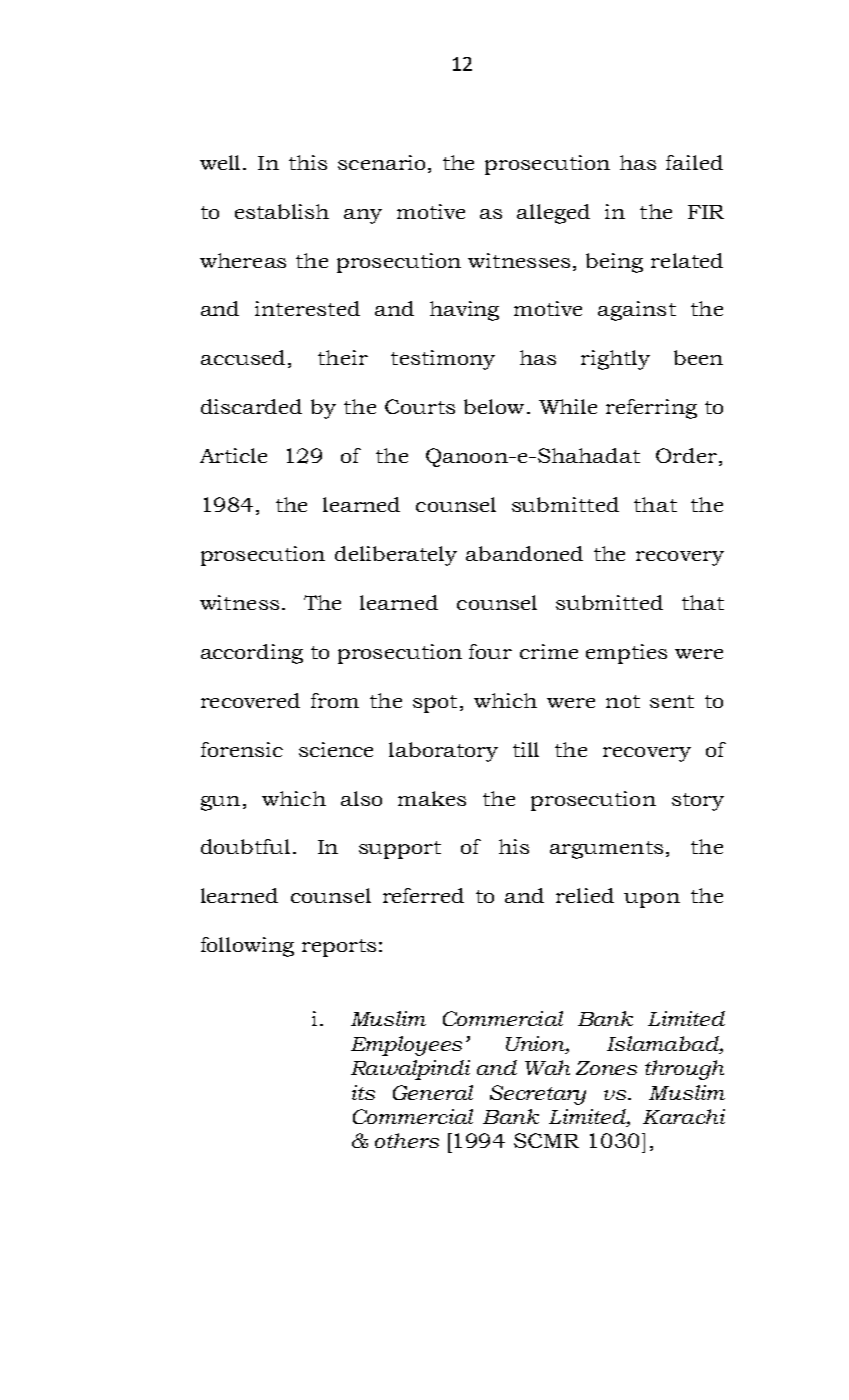  Describe the element at coordinates (490, 651) in the screenshot. I see `four` at that location.
